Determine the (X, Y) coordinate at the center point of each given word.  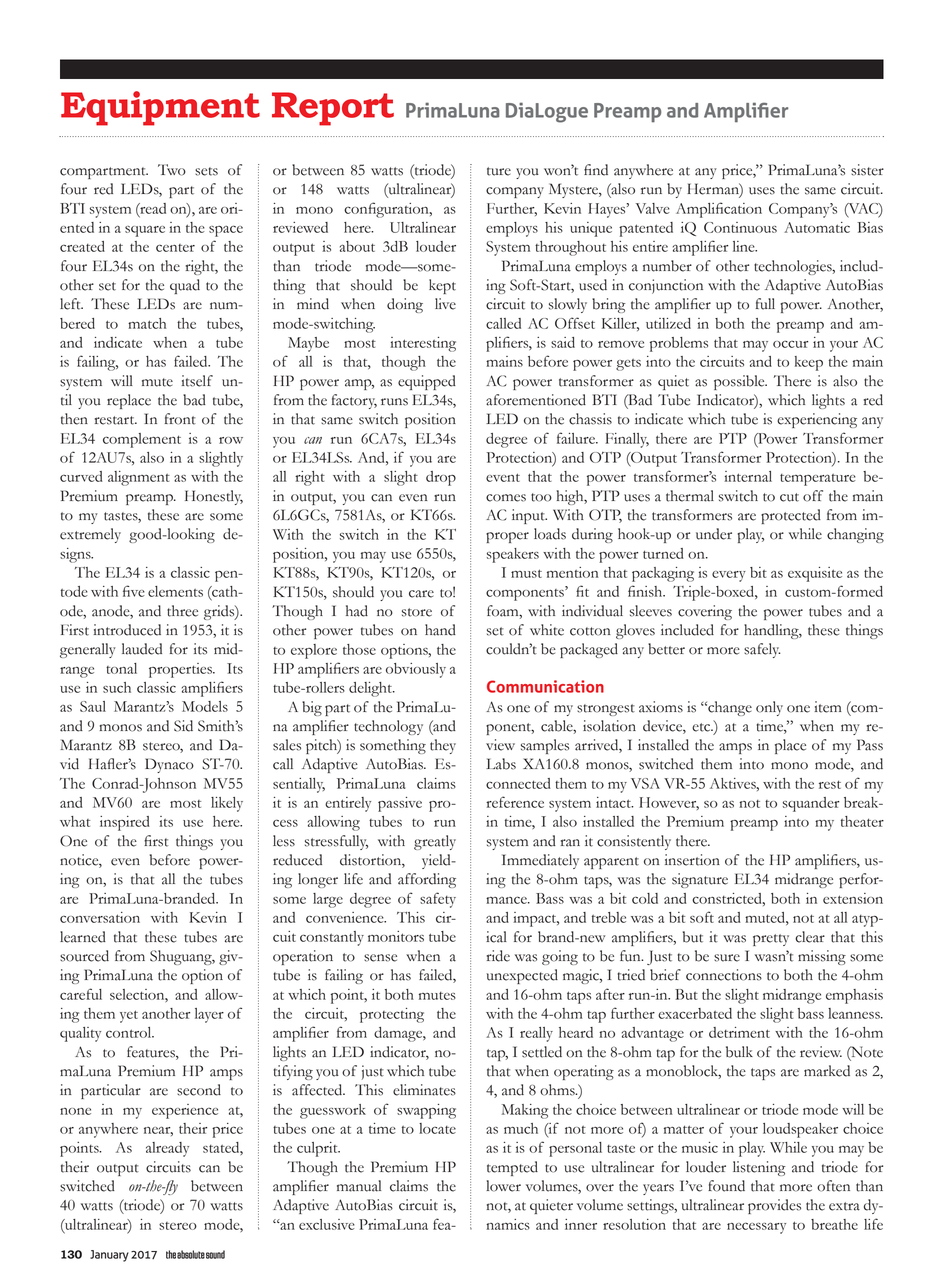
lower (503, 1186)
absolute (191, 1254)
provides (774, 1206)
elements (175, 591)
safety (438, 900)
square (145, 231)
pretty (771, 940)
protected (791, 516)
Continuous (740, 227)
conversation (100, 917)
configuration (387, 210)
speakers (513, 555)
